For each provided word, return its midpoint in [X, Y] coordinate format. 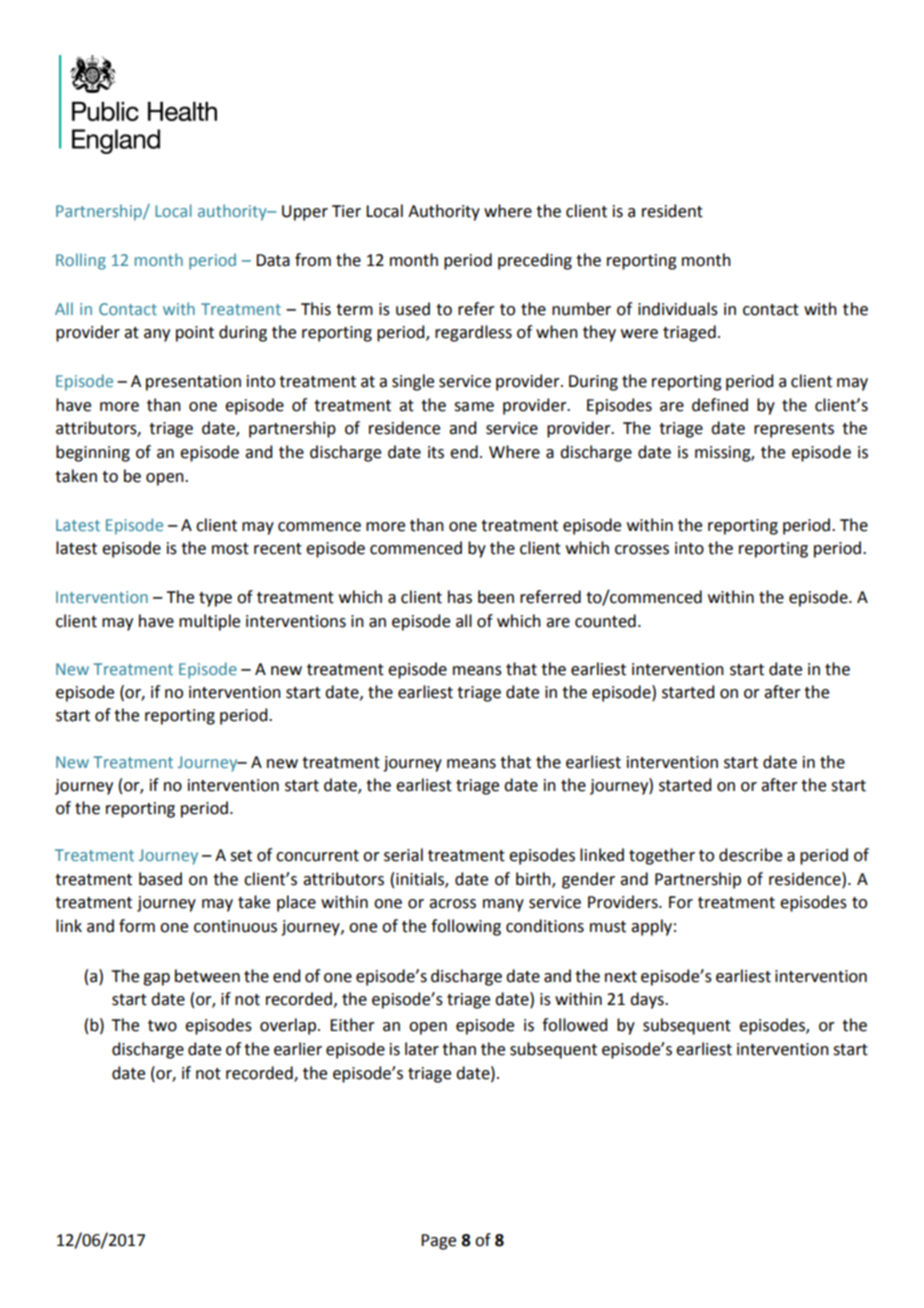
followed [574, 1025]
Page [438, 1242]
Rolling [81, 261]
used [413, 309]
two [162, 1026]
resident [672, 211]
